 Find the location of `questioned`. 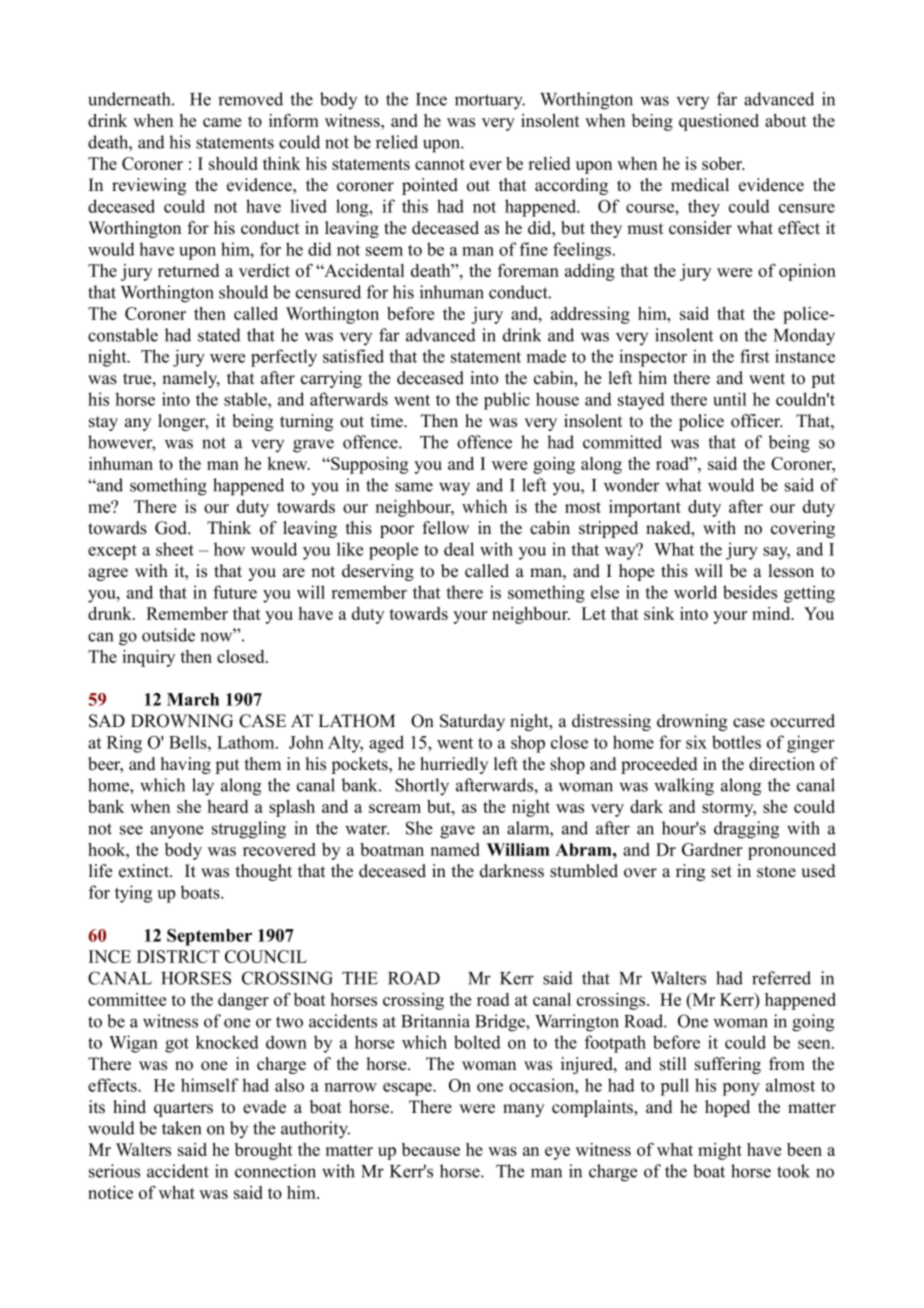

questioned is located at coordinates (719, 122).
